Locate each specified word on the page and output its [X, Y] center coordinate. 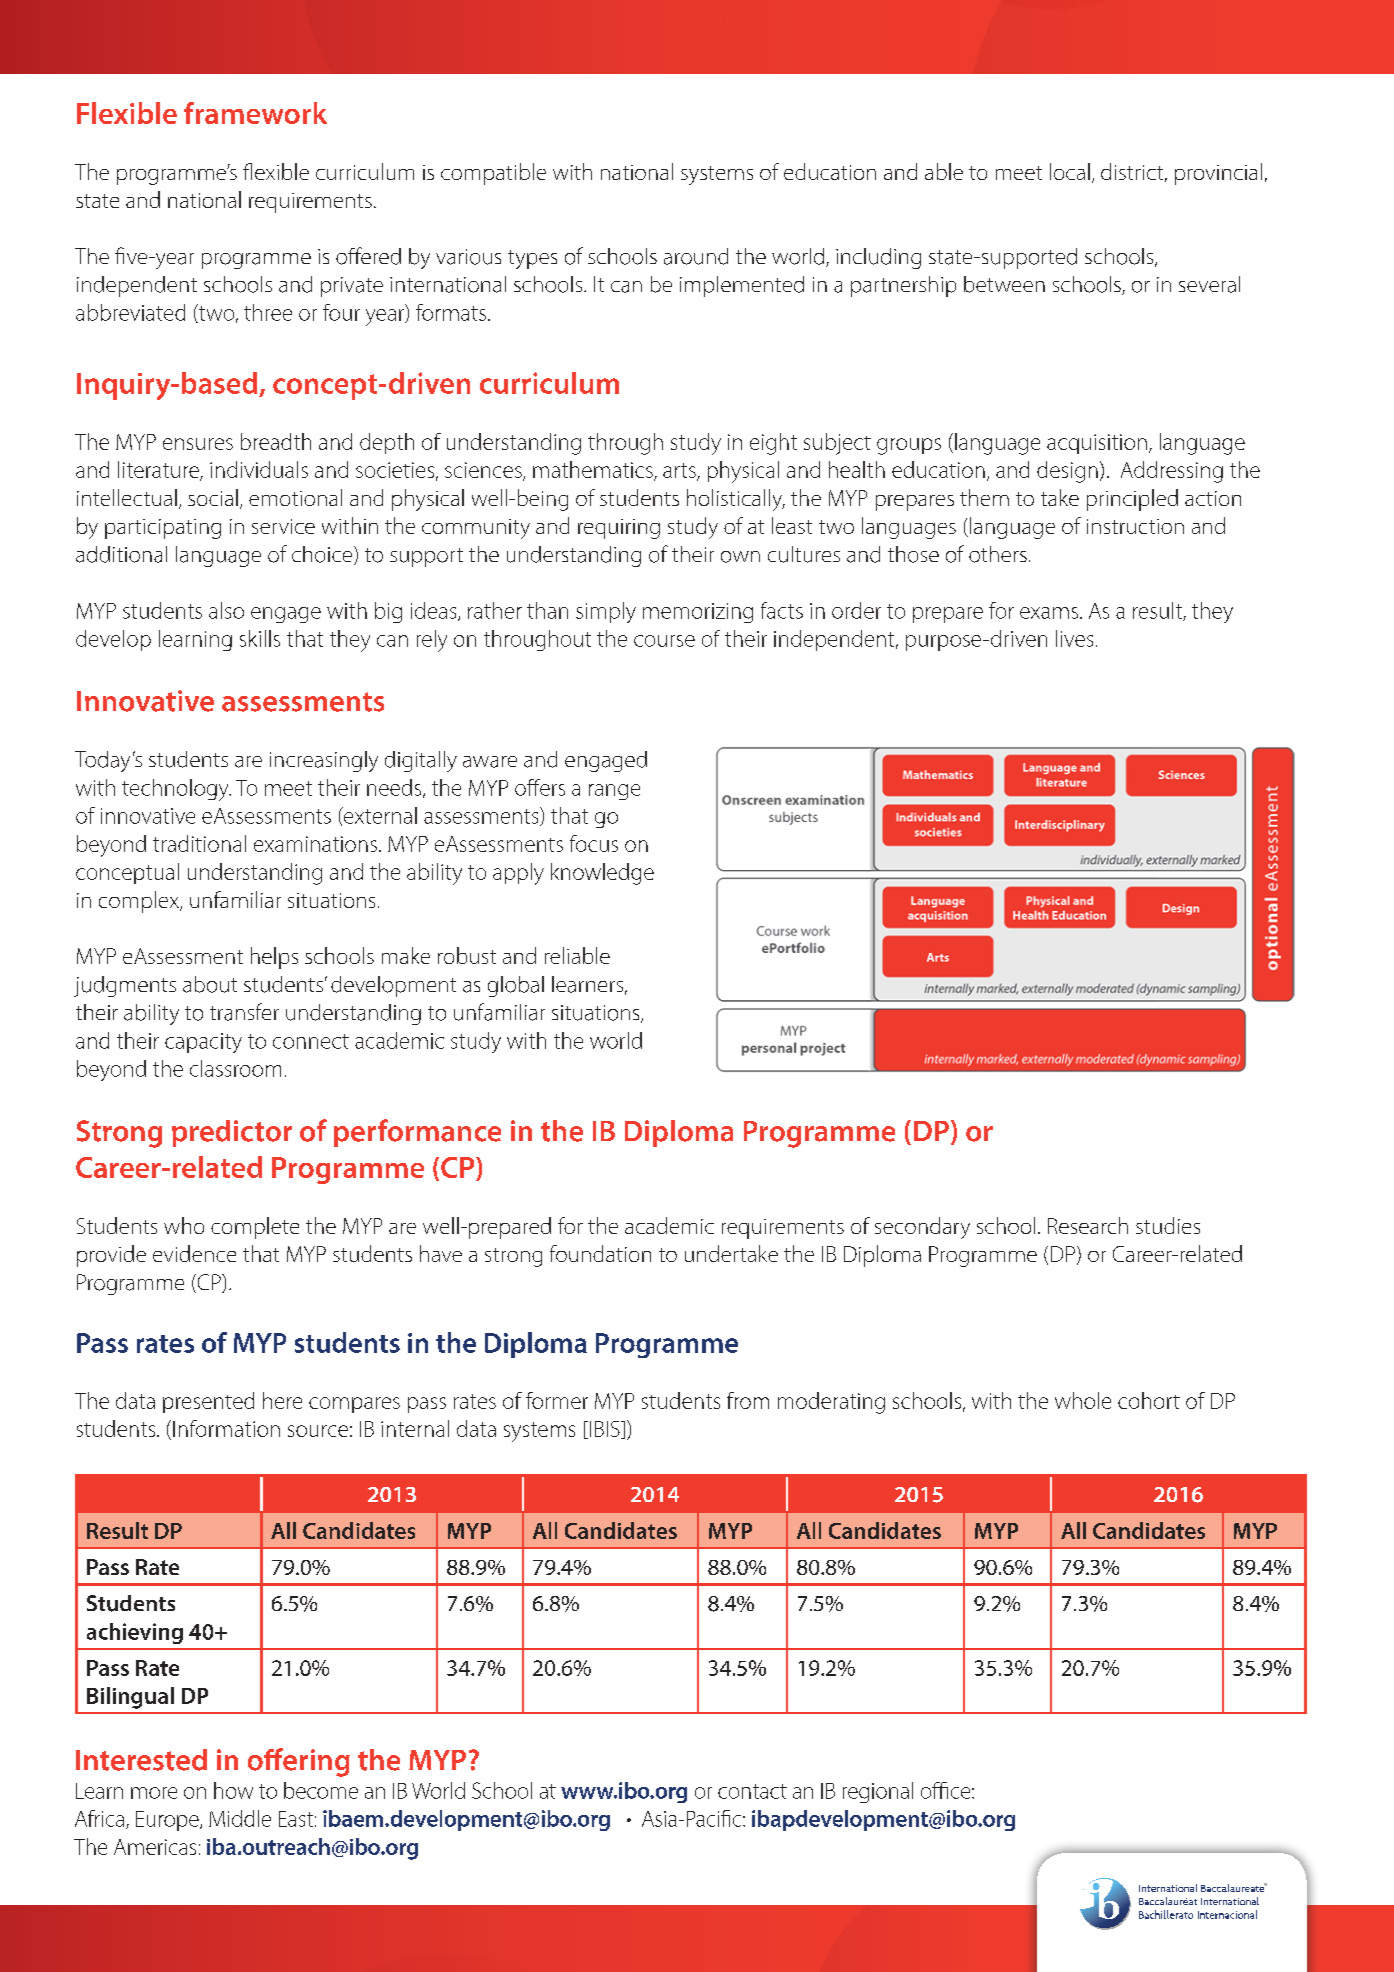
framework [255, 113]
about [210, 984]
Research [1088, 1225]
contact [752, 1791]
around [696, 256]
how [233, 1790]
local [1070, 171]
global [516, 986]
